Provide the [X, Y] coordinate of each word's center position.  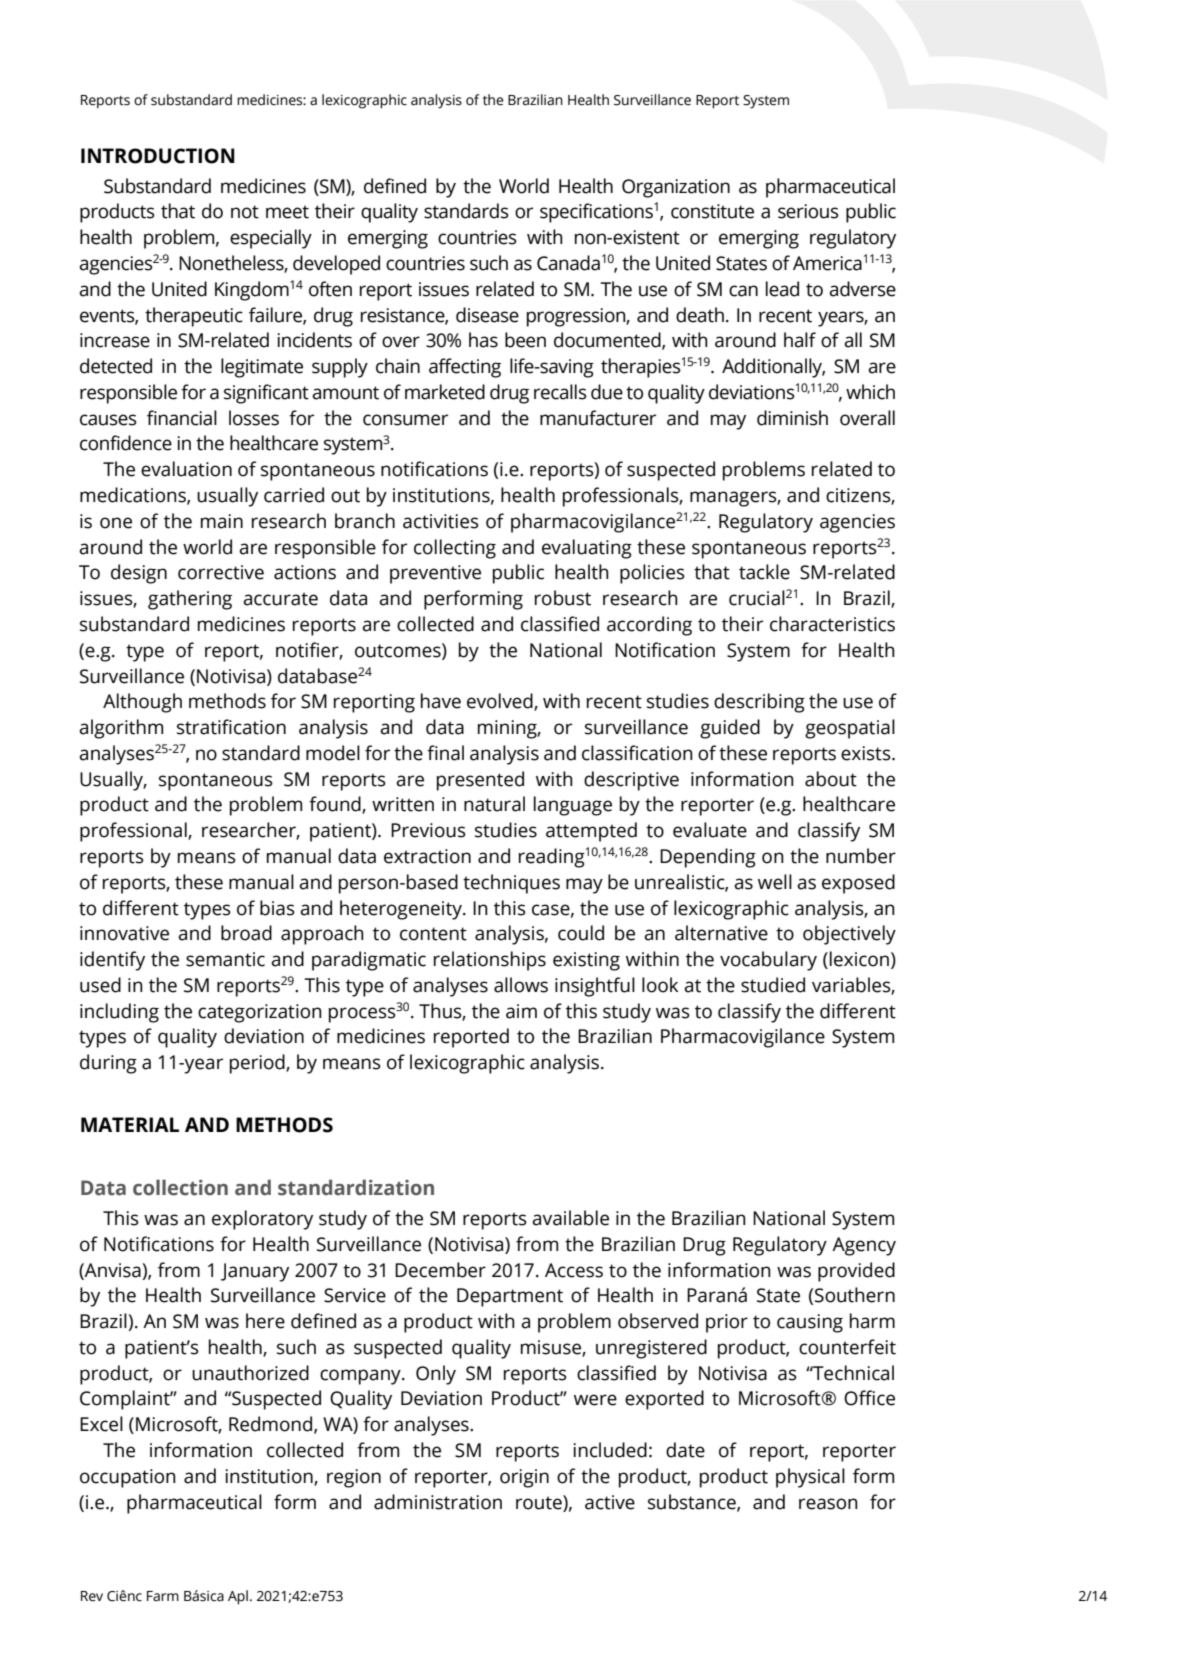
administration [438, 1502]
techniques [511, 884]
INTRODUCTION [158, 156]
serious [808, 211]
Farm [163, 1596]
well [775, 882]
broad [246, 933]
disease [487, 315]
